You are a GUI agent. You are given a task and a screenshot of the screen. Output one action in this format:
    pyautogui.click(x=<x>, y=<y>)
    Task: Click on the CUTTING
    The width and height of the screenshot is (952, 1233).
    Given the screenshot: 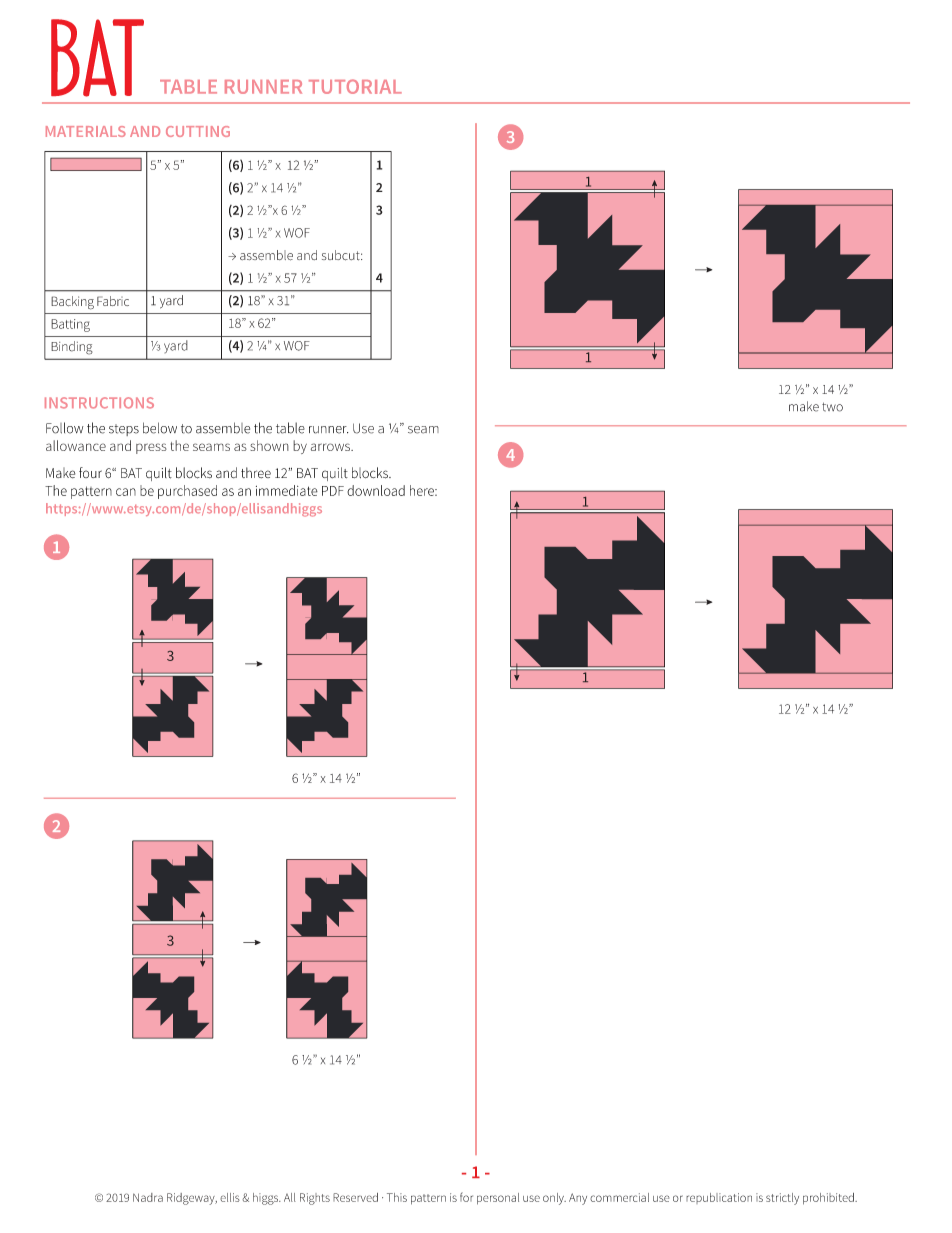 What is the action you would take?
    pyautogui.click(x=198, y=131)
